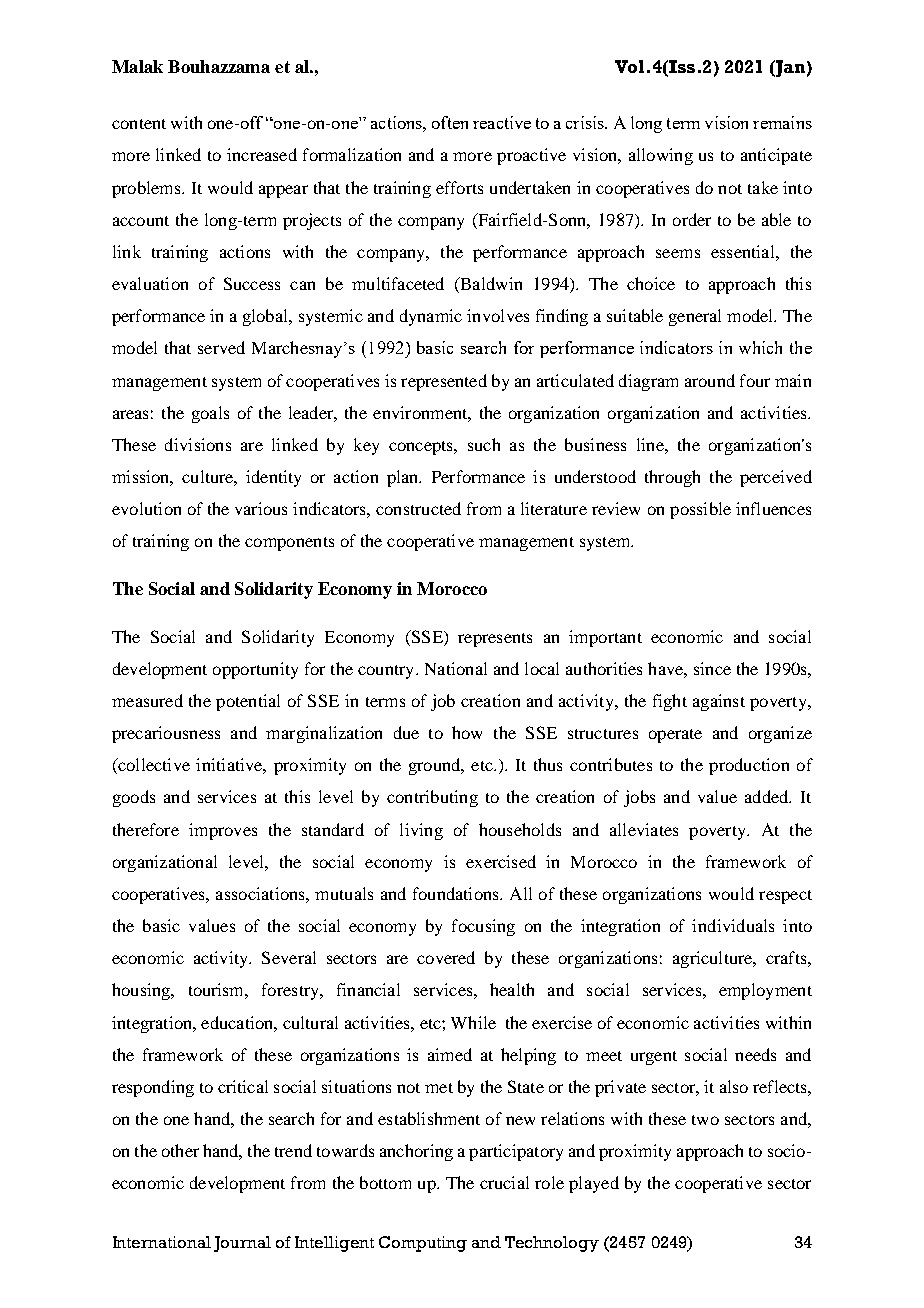 The width and height of the screenshot is (924, 1308). Describe the element at coordinates (710, 380) in the screenshot. I see `around` at that location.
